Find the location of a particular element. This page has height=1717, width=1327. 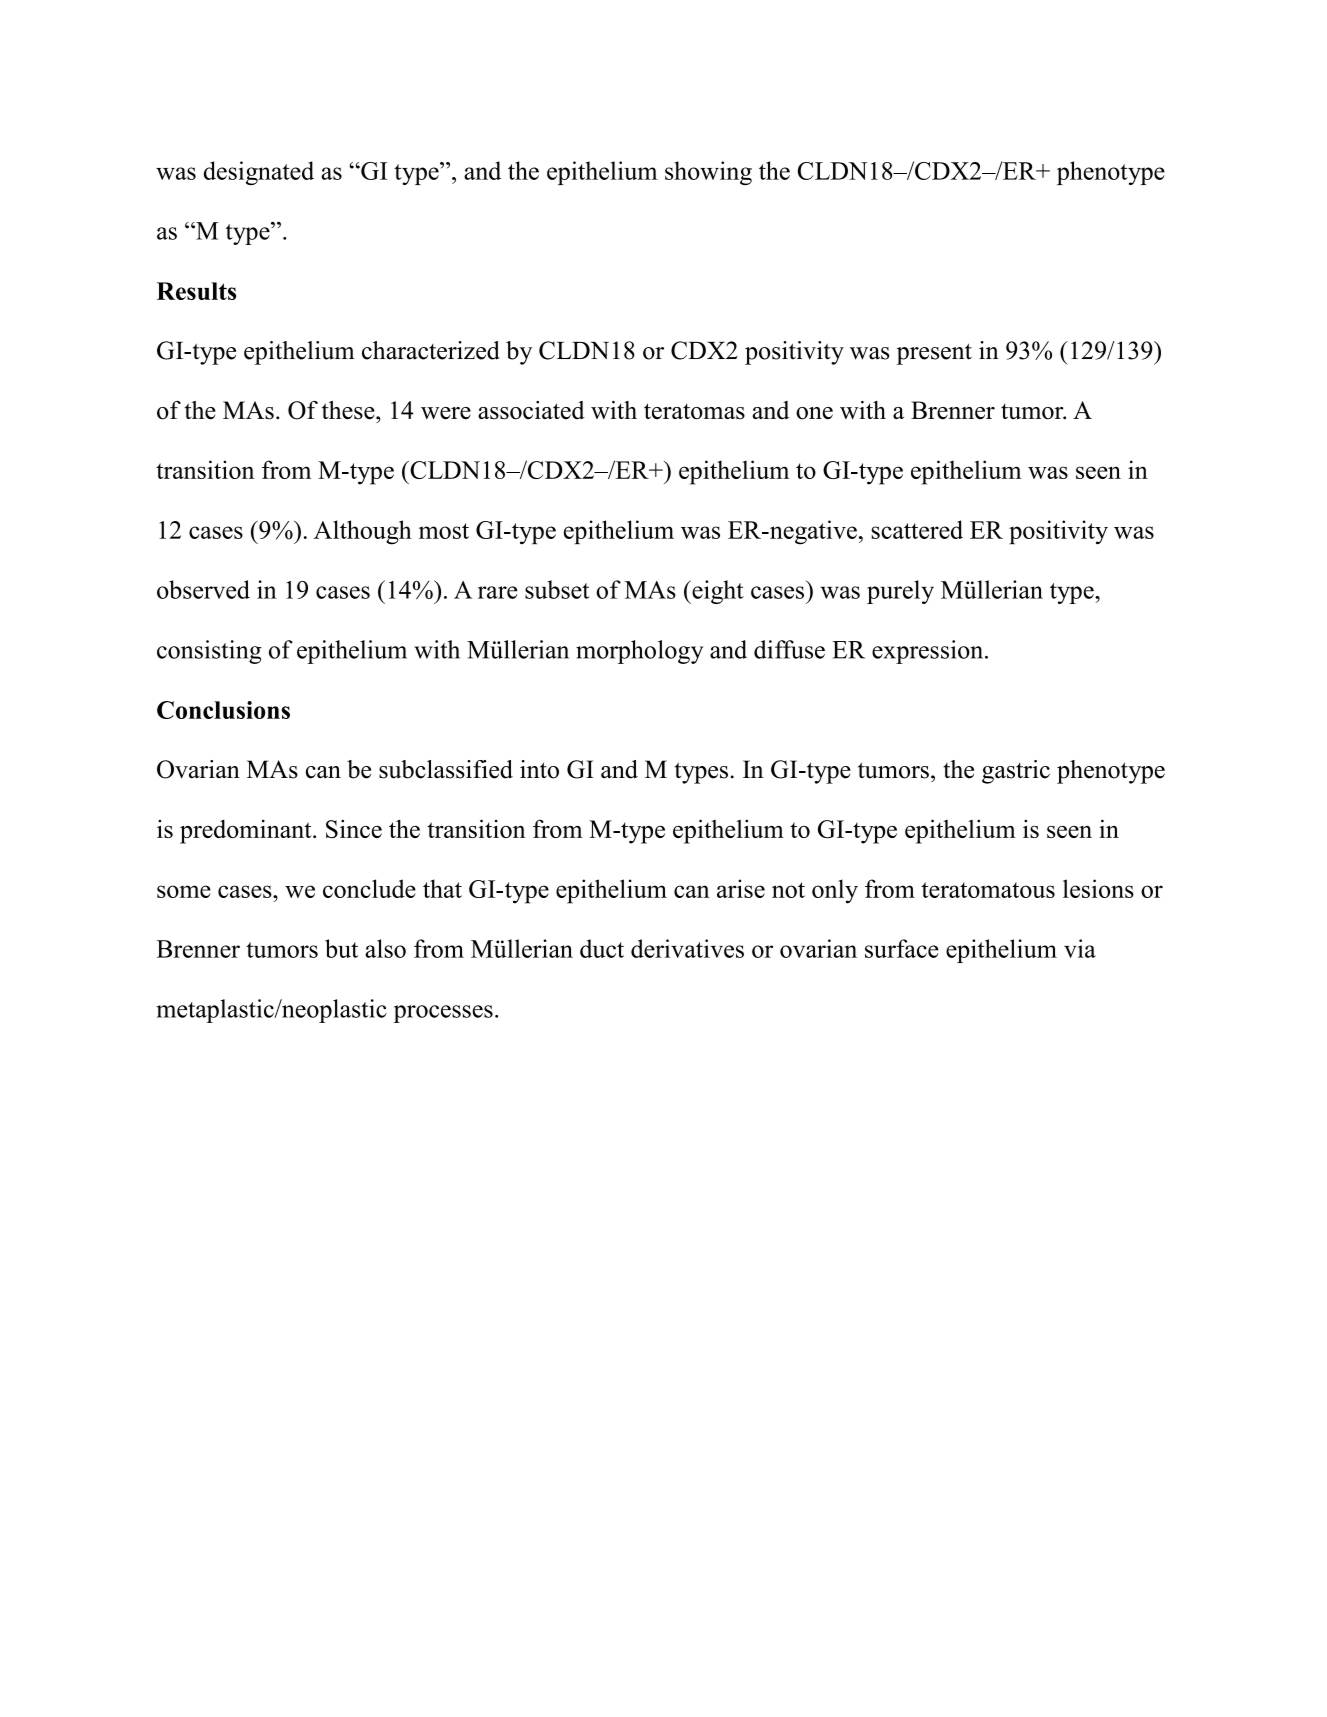

into is located at coordinates (539, 769).
